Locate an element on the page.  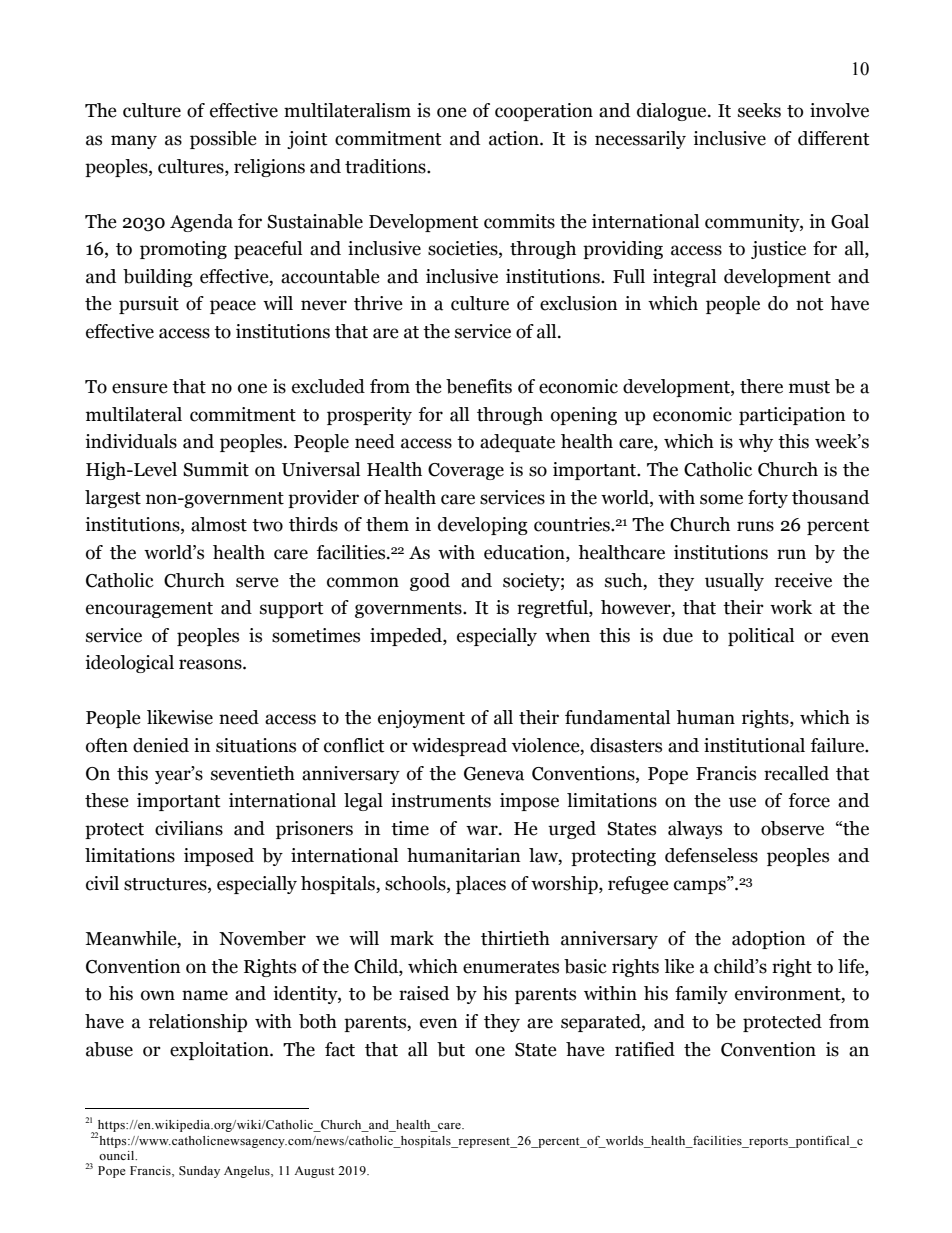
war is located at coordinates (483, 830).
